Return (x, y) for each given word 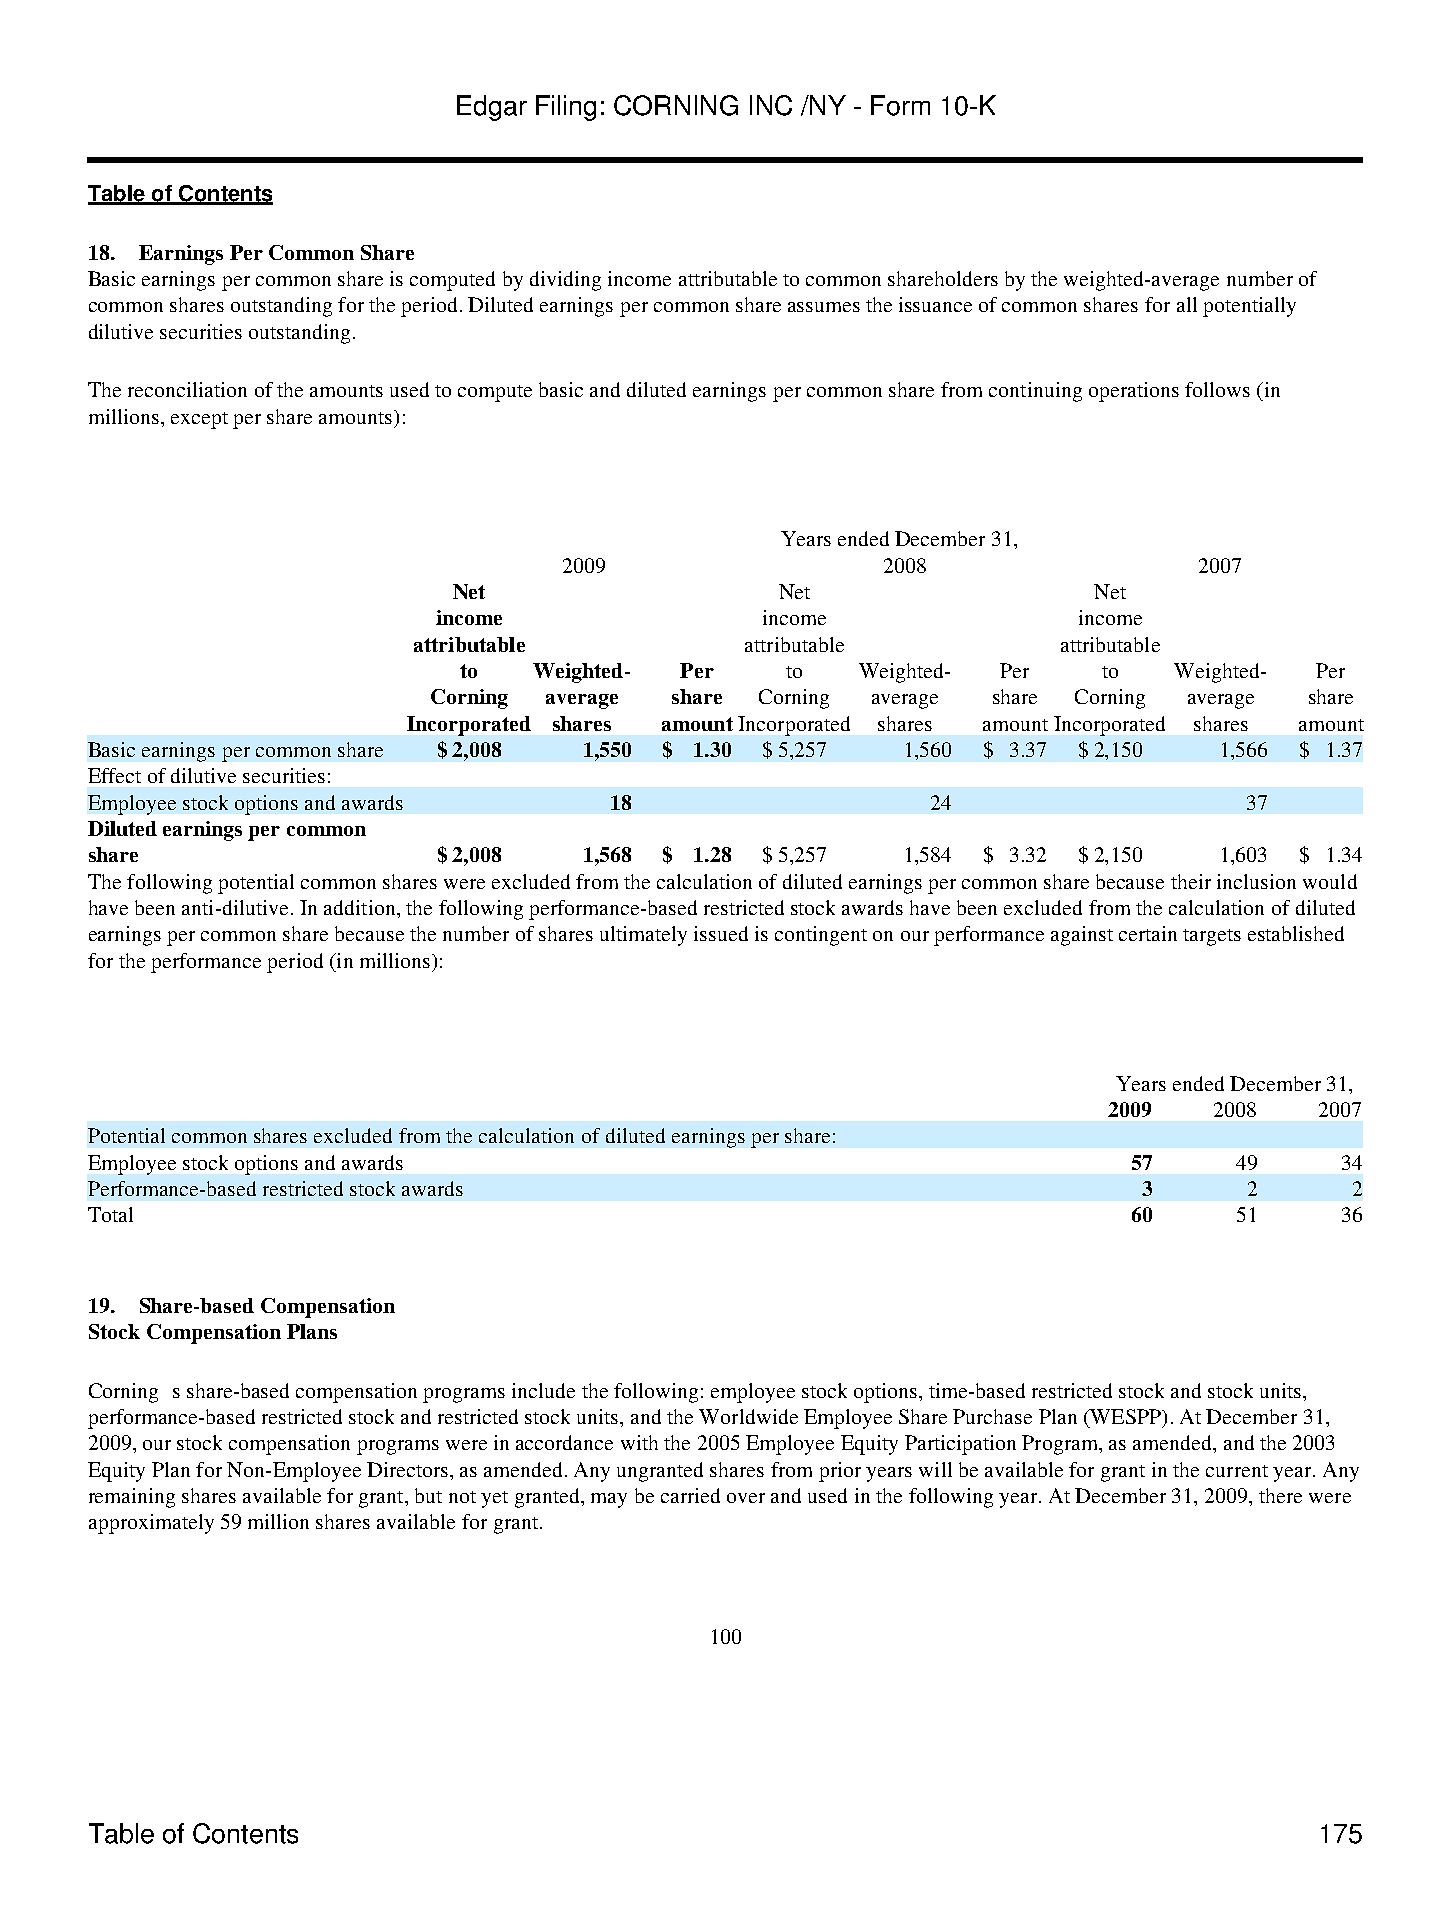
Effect (114, 775)
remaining (132, 1498)
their (1191, 881)
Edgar (492, 108)
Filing (566, 108)
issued (721, 933)
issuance (935, 304)
